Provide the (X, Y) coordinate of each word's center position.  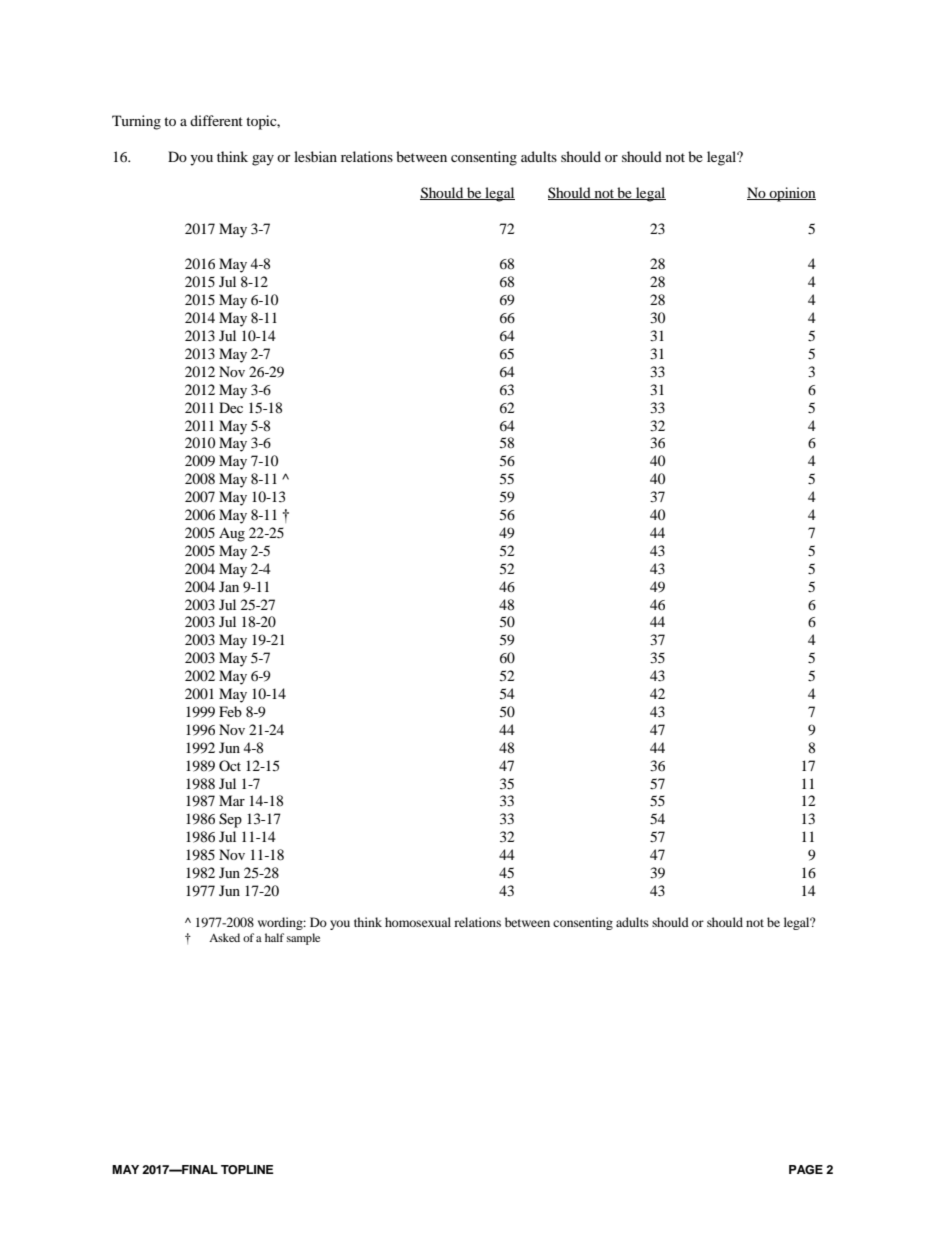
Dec (231, 407)
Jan (229, 586)
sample (303, 939)
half (274, 937)
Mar (232, 800)
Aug (232, 534)
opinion (791, 194)
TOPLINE (247, 1170)
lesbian (315, 156)
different (216, 120)
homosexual (418, 922)
